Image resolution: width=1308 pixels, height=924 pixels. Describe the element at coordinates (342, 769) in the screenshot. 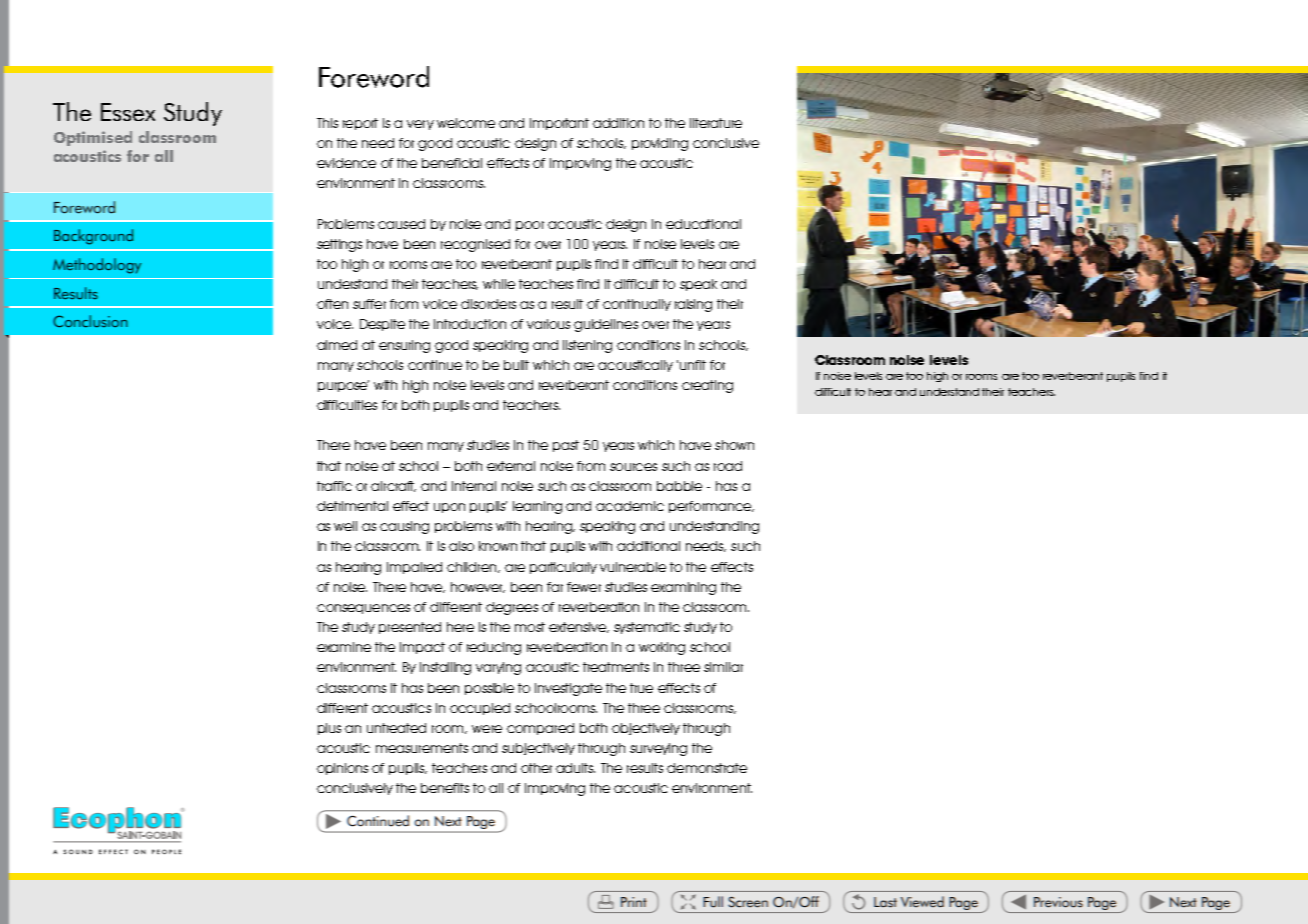

I see `opinions` at that location.
